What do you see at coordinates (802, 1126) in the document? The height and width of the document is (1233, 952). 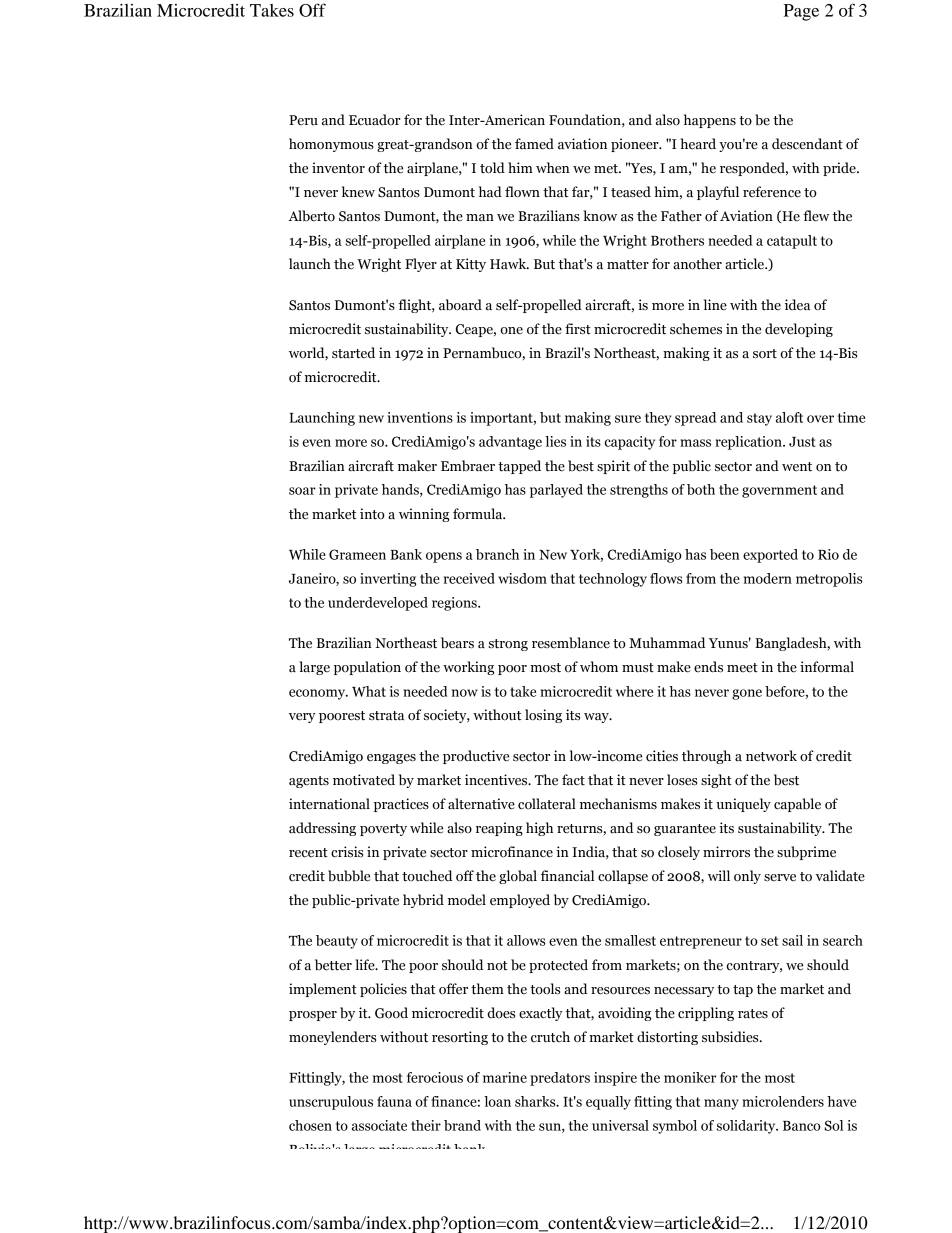 I see `Banco` at bounding box center [802, 1126].
